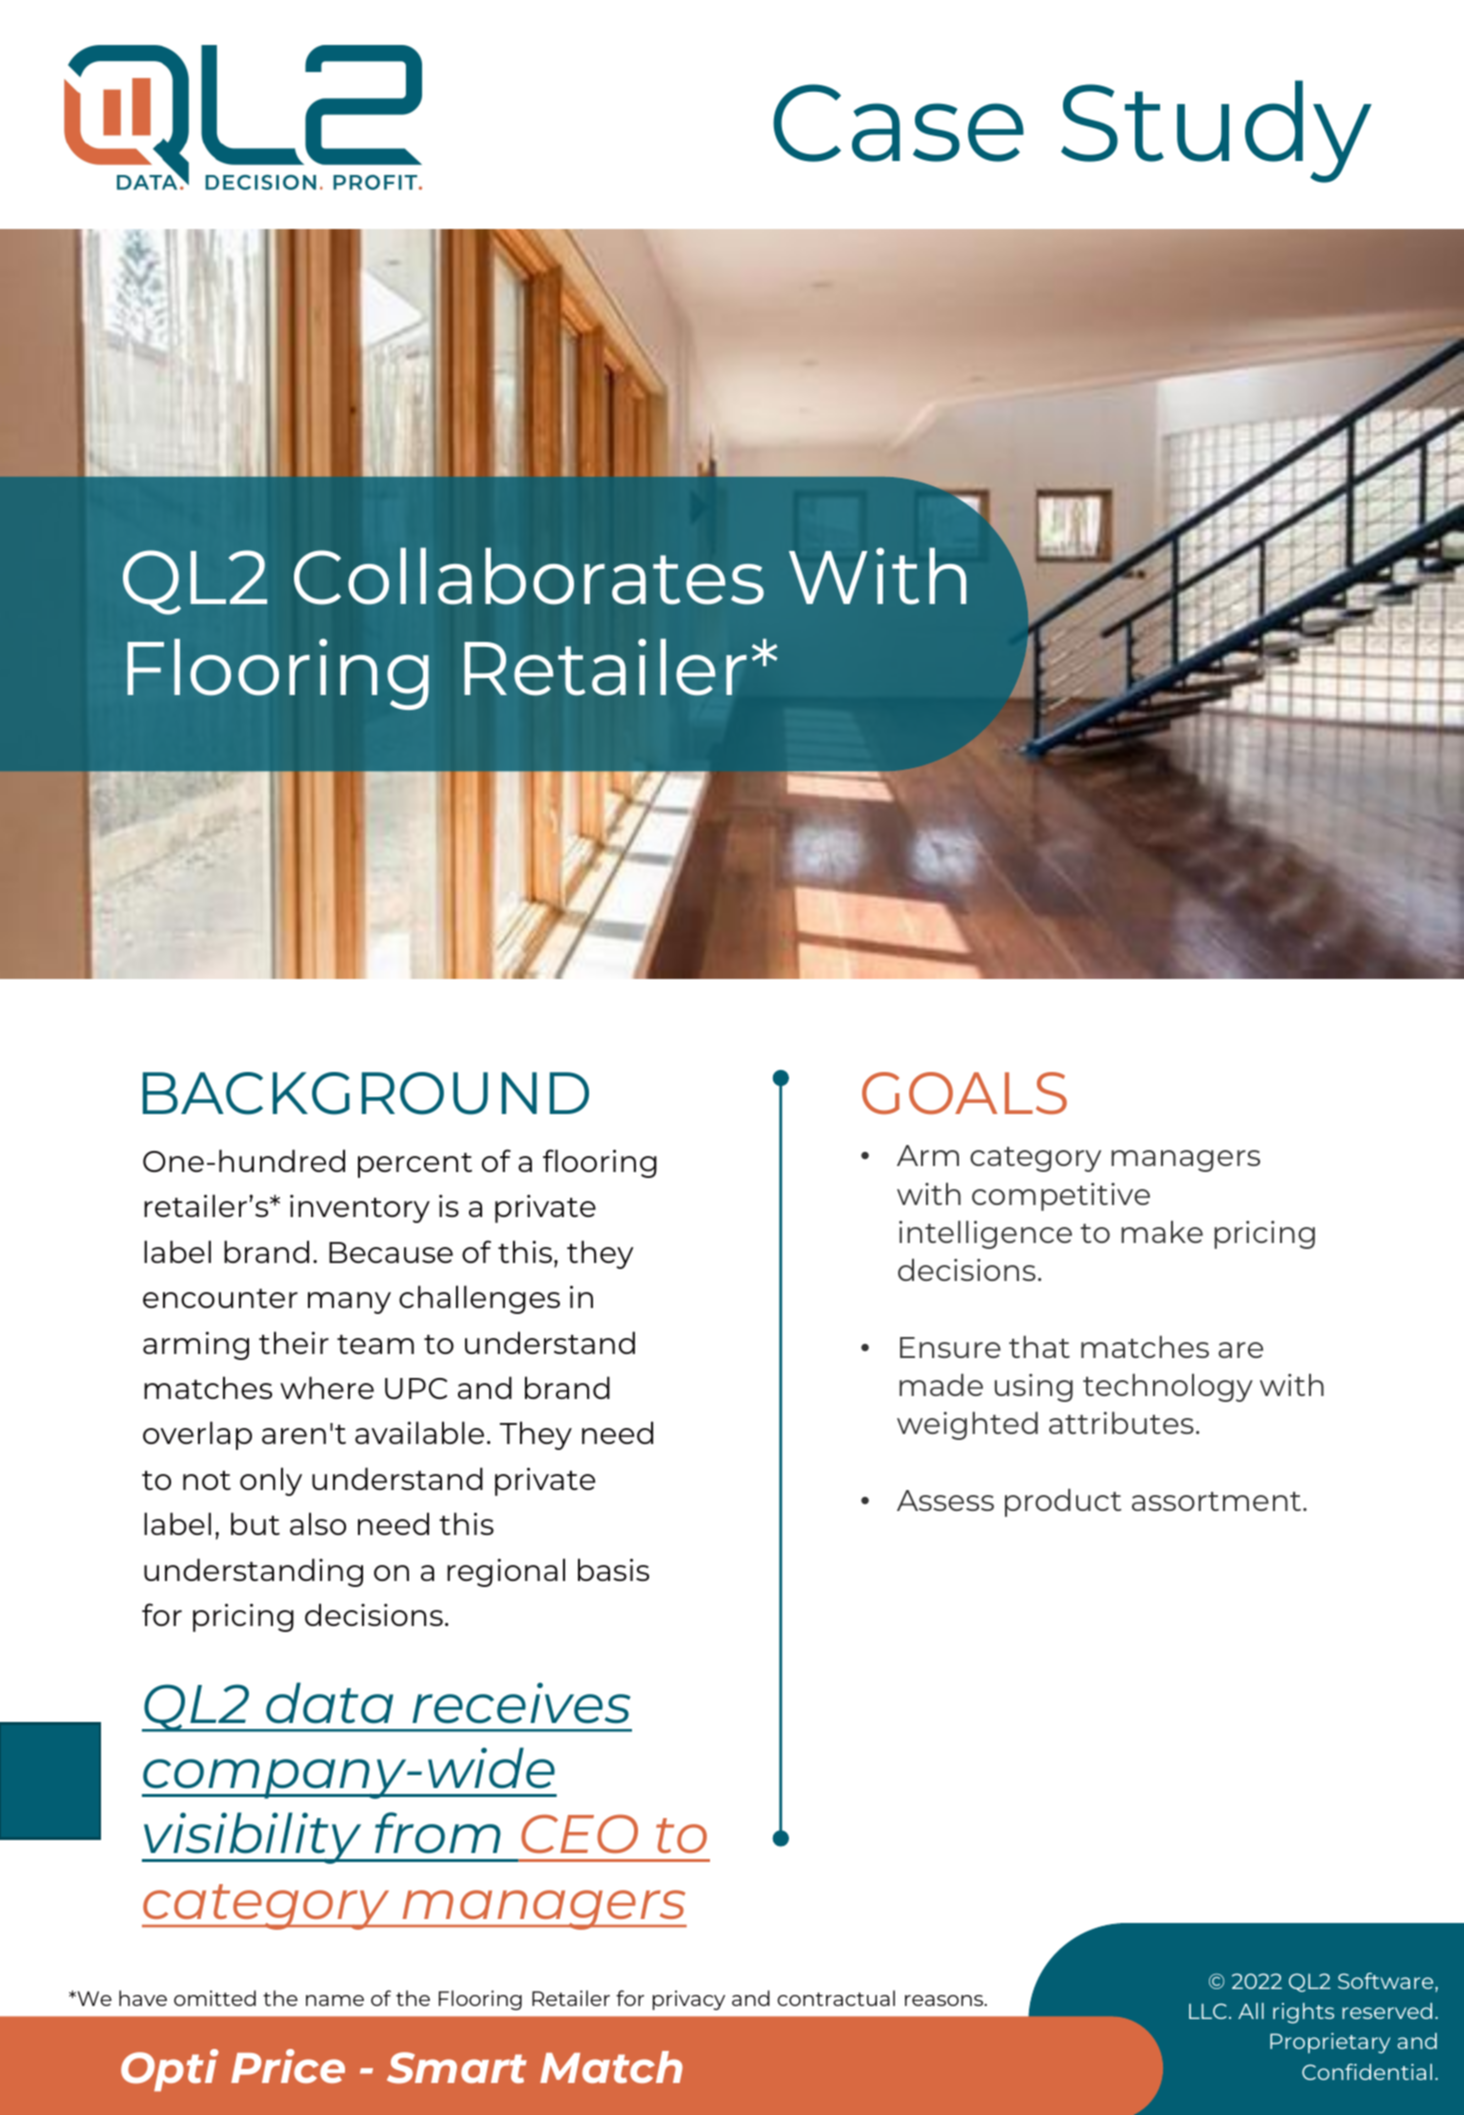 The width and height of the screenshot is (1464, 2115). I want to click on GOALS, so click(964, 1093).
